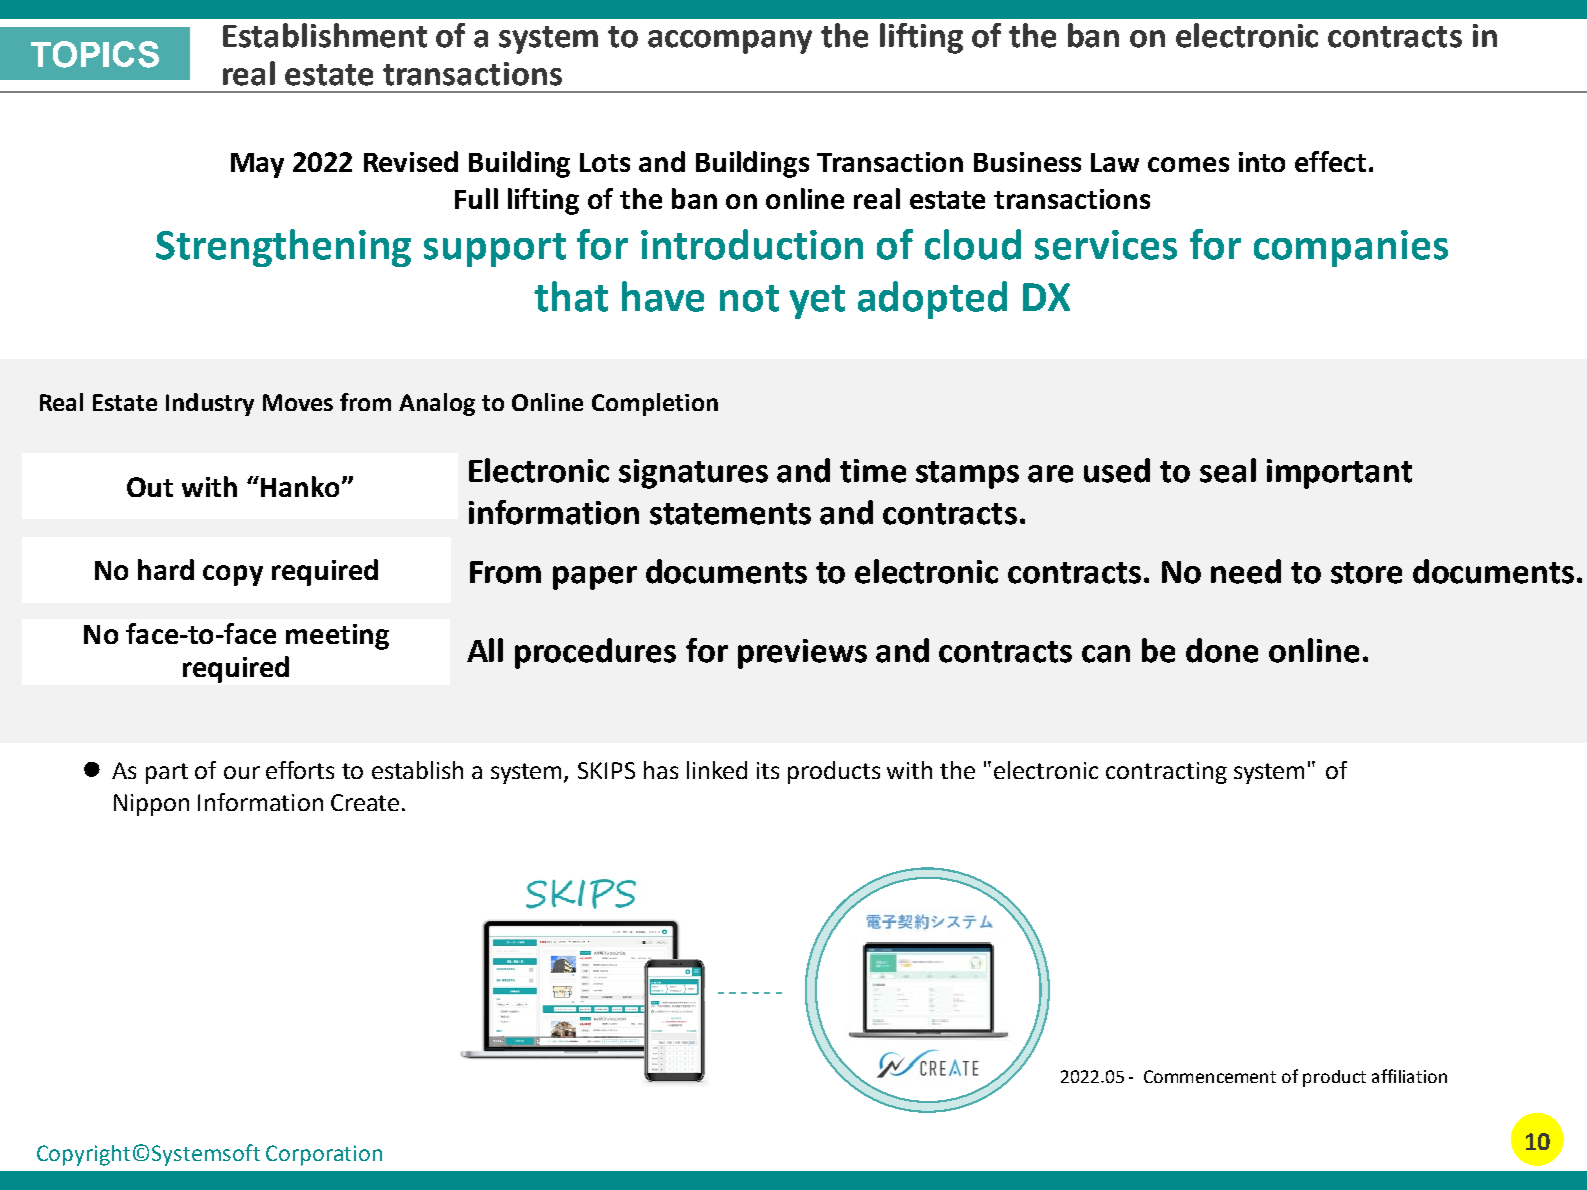  What do you see at coordinates (730, 42) in the image?
I see `accompany` at bounding box center [730, 42].
